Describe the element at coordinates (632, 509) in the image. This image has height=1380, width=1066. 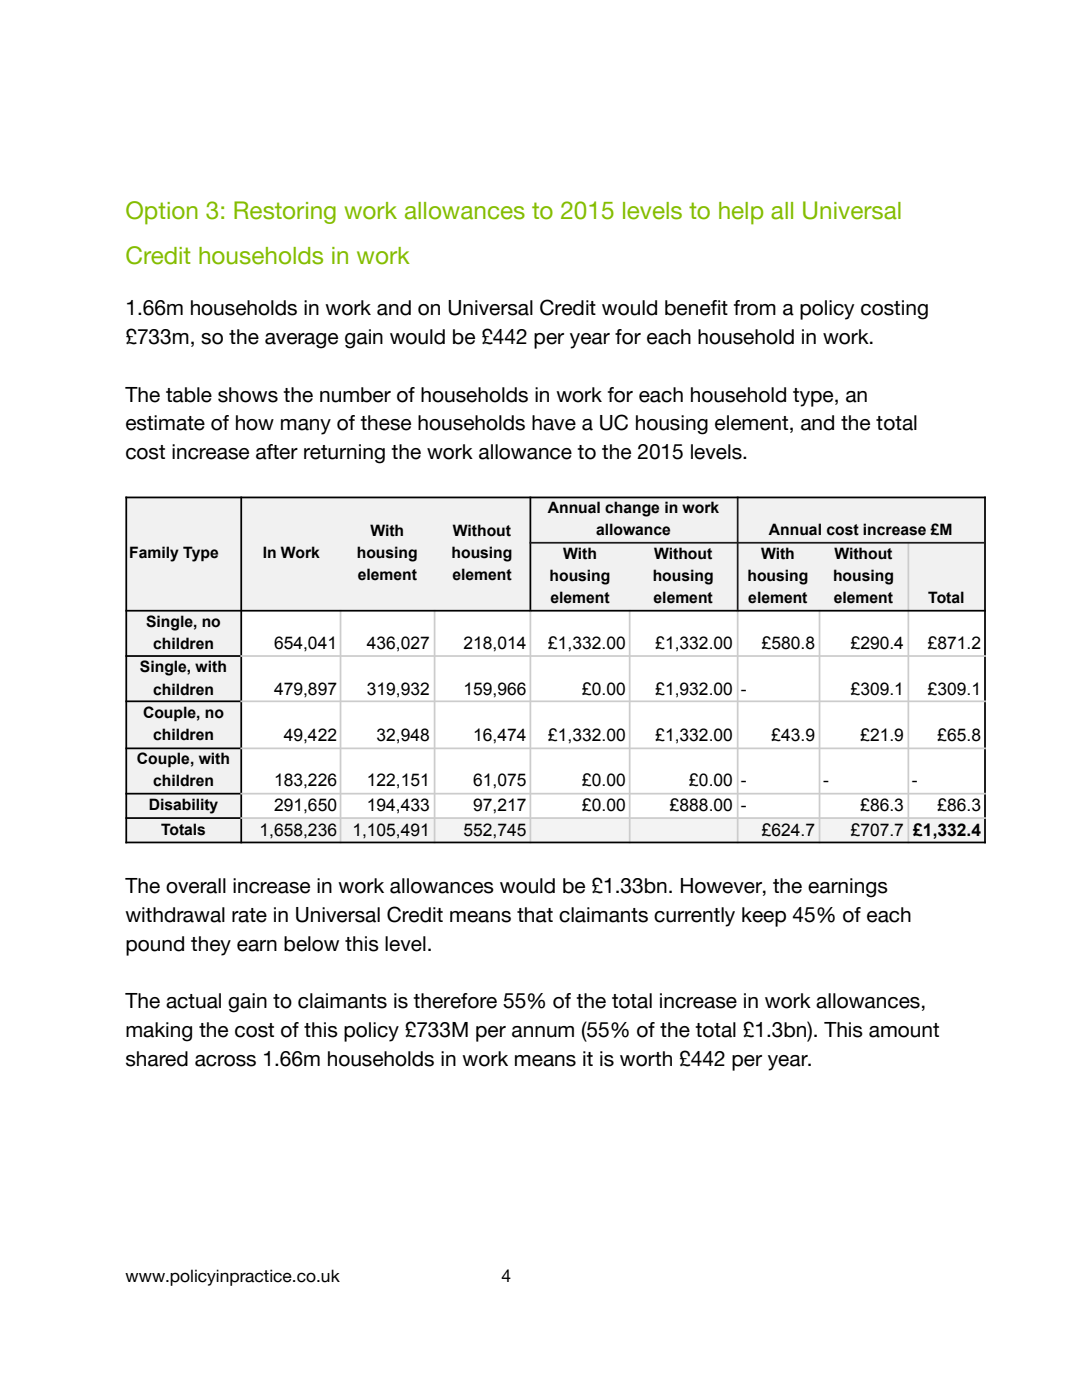
I see `change` at that location.
